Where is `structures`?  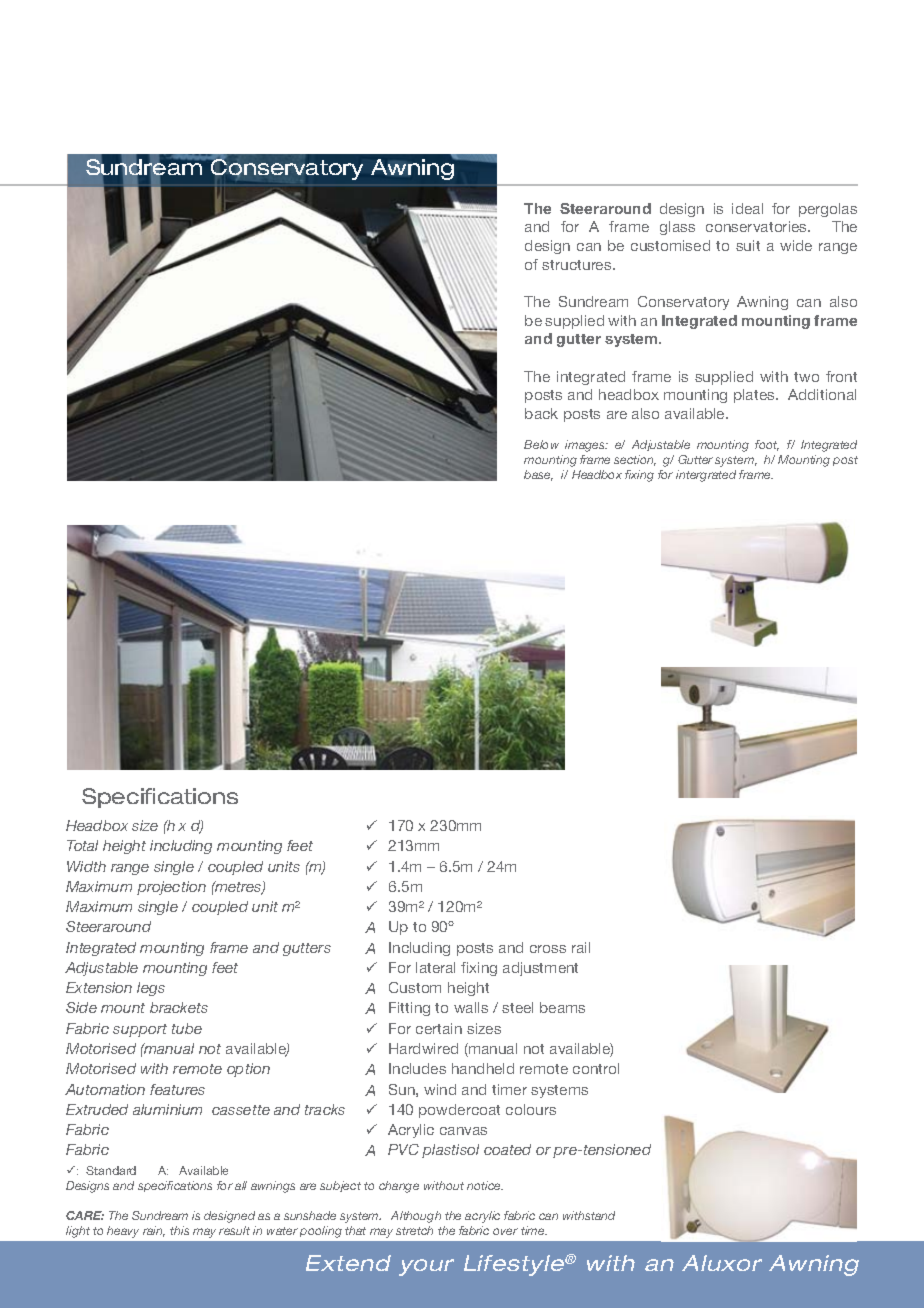
structures is located at coordinates (578, 265).
